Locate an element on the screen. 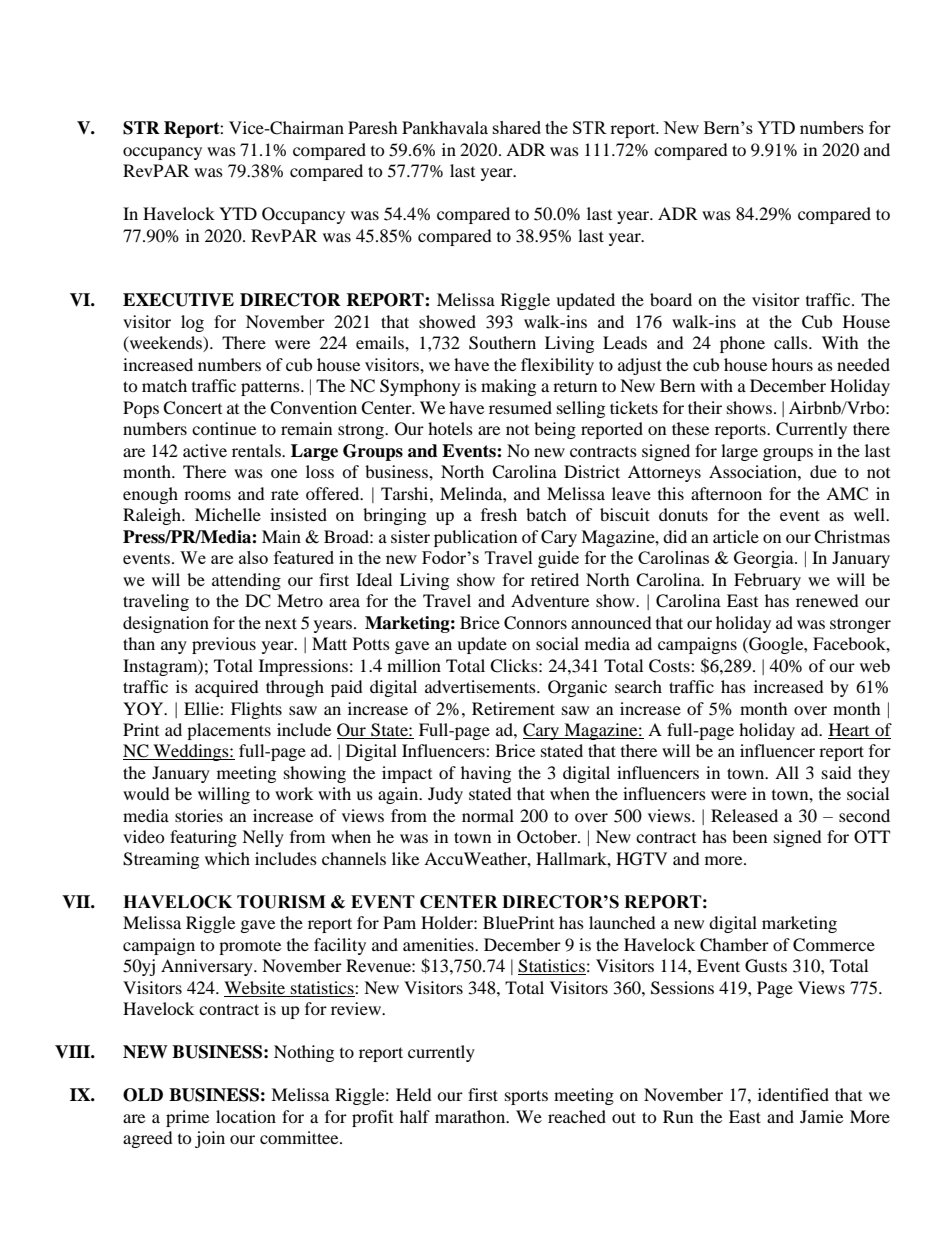  EXECUTIVE is located at coordinates (178, 300).
